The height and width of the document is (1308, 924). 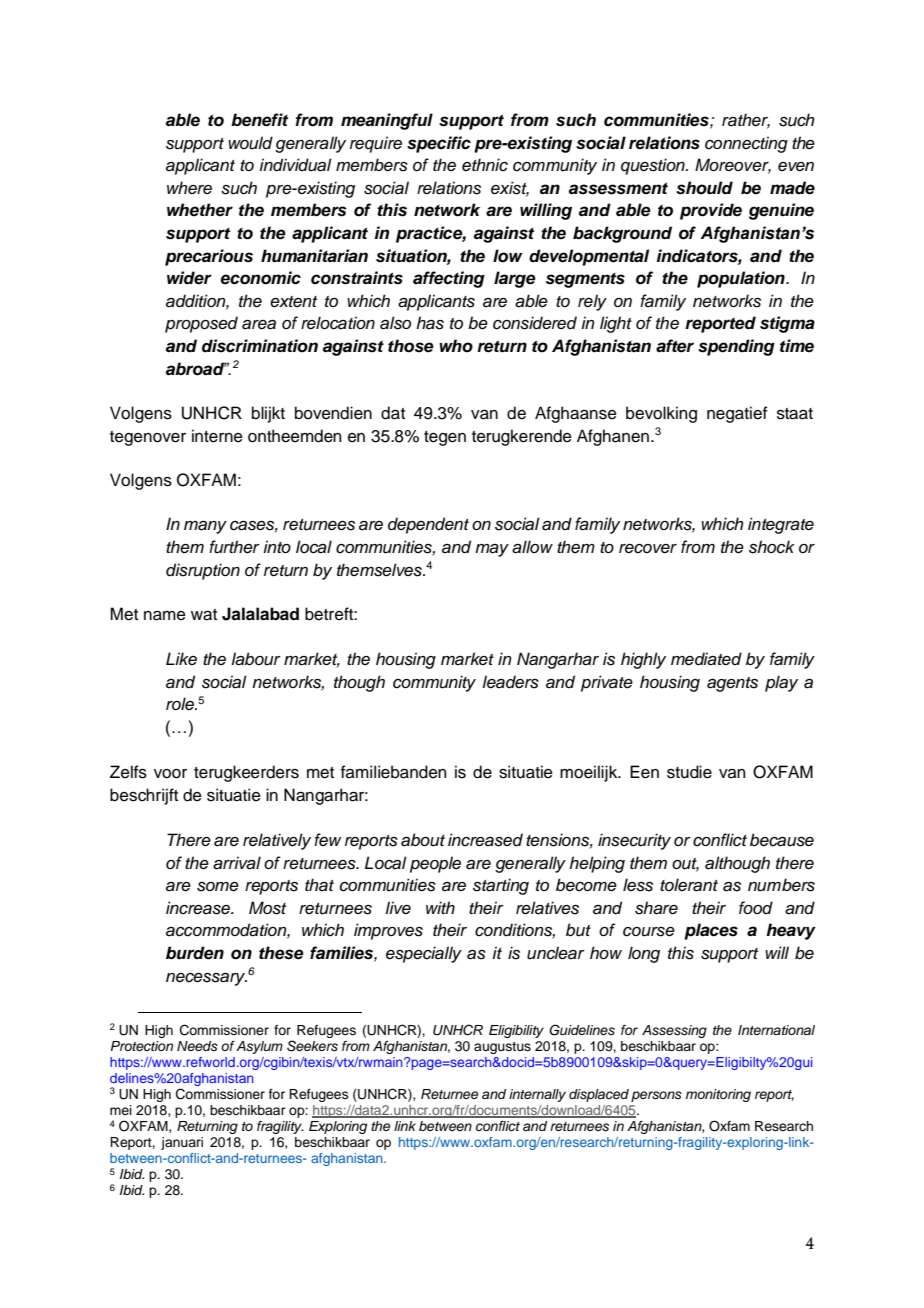 I want to click on wat, so click(x=204, y=615).
